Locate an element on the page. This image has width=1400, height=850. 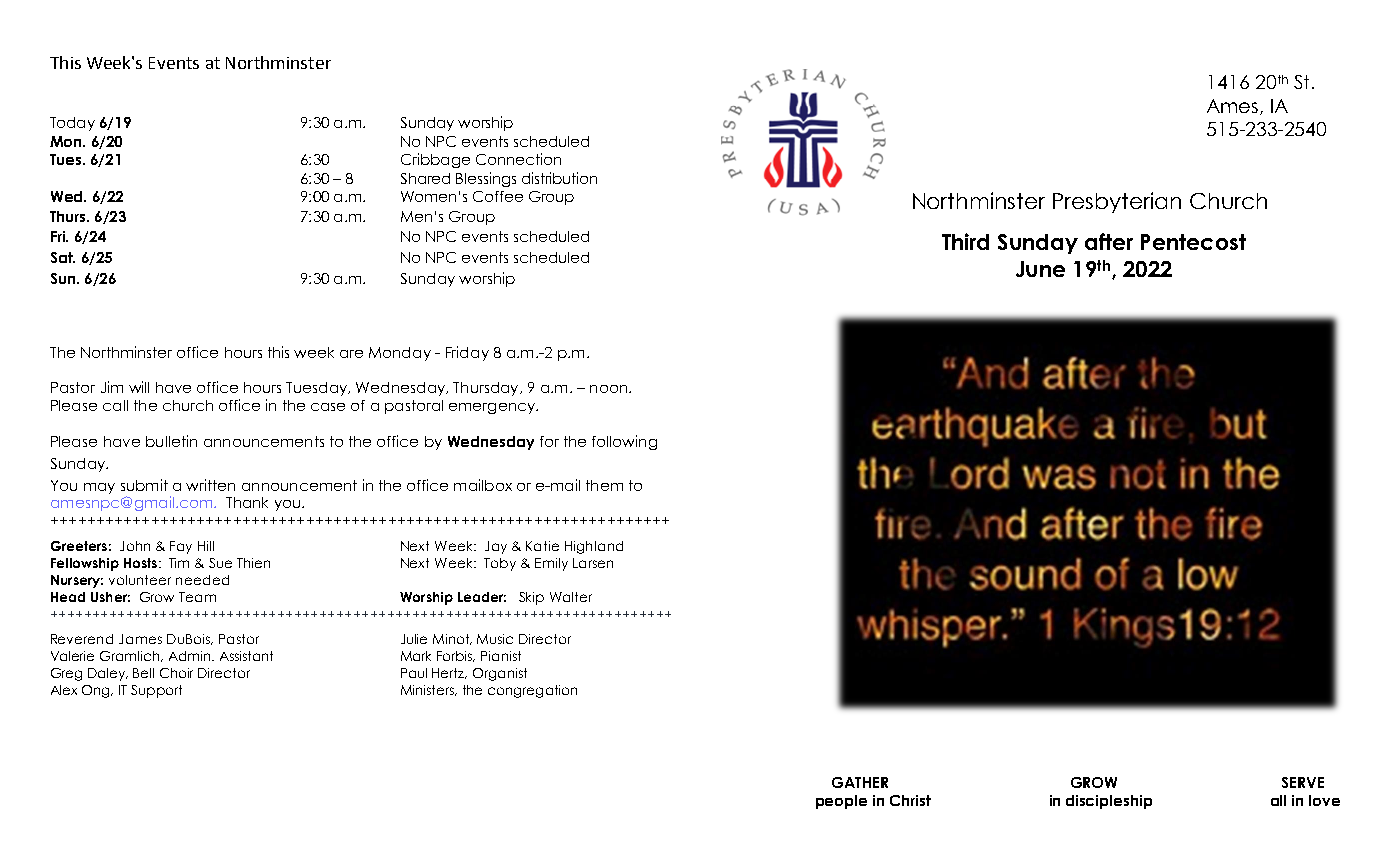
June is located at coordinates (1040, 269).
